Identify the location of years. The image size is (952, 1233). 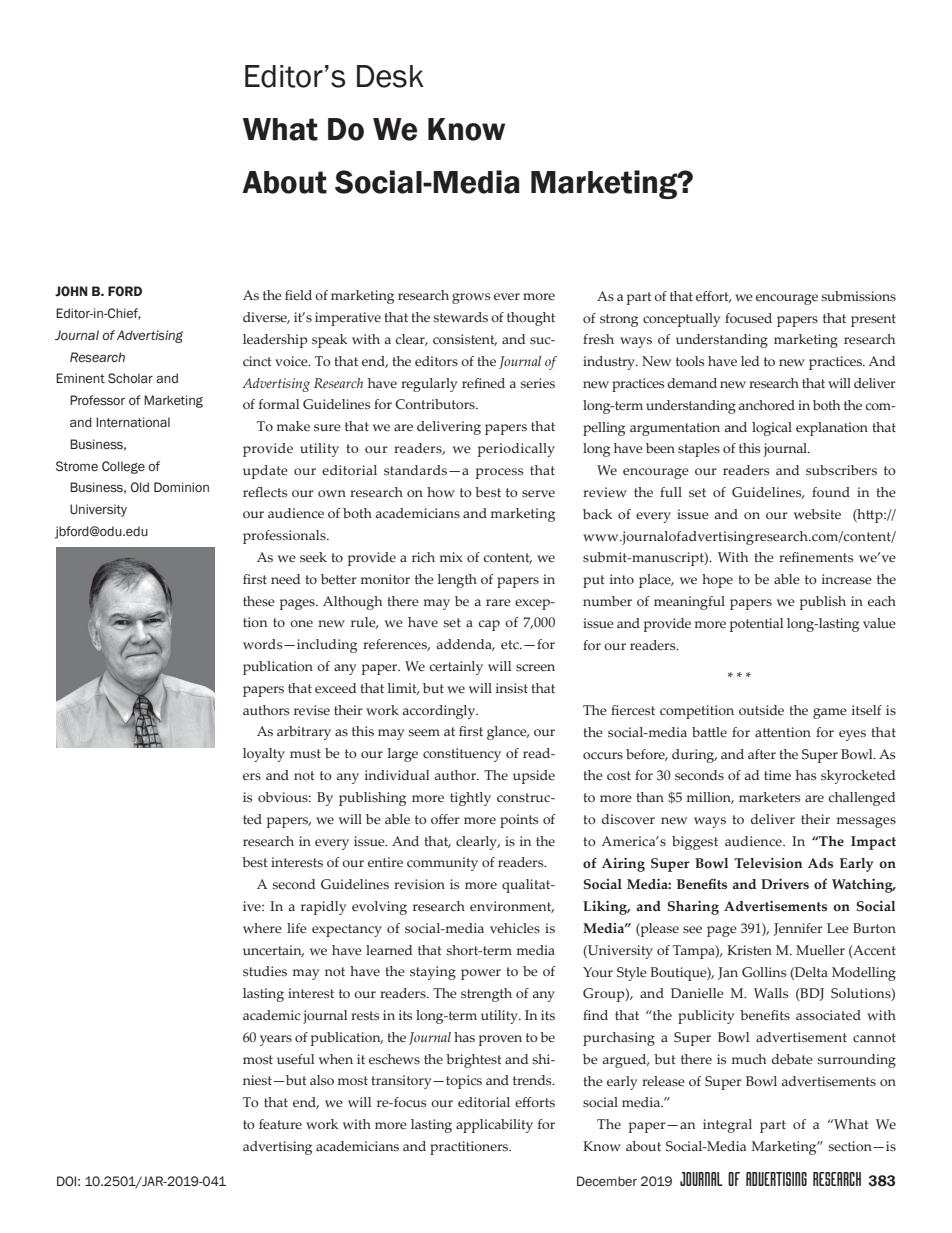
(276, 1040).
